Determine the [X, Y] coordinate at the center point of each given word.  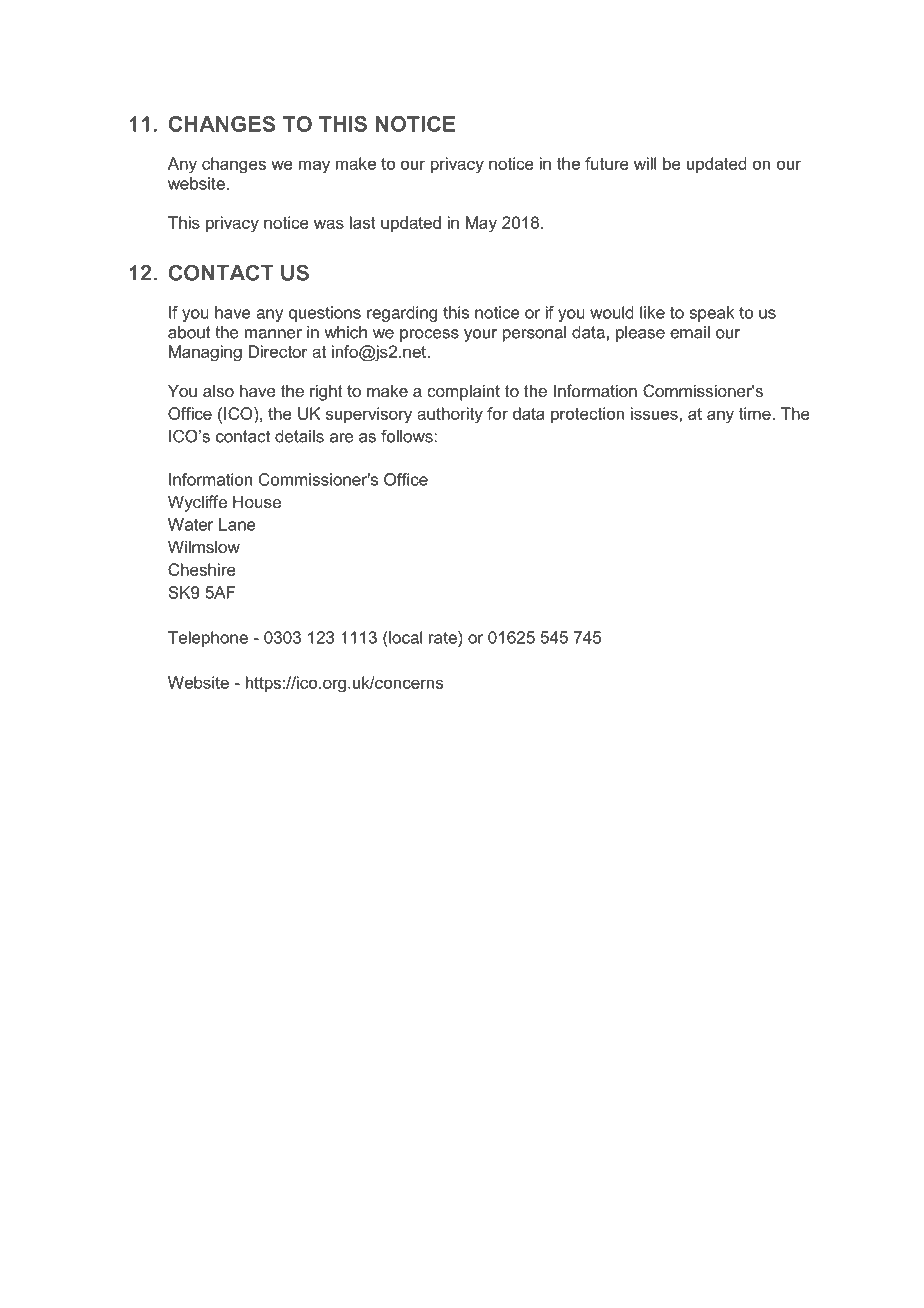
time [755, 413]
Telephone [208, 639]
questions [325, 314]
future [607, 163]
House [257, 501]
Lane [237, 524]
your [480, 335]
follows [408, 436]
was [329, 224]
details [299, 436]
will [645, 163]
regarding [402, 314]
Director [278, 351]
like [652, 312]
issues [655, 413]
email [690, 332]
